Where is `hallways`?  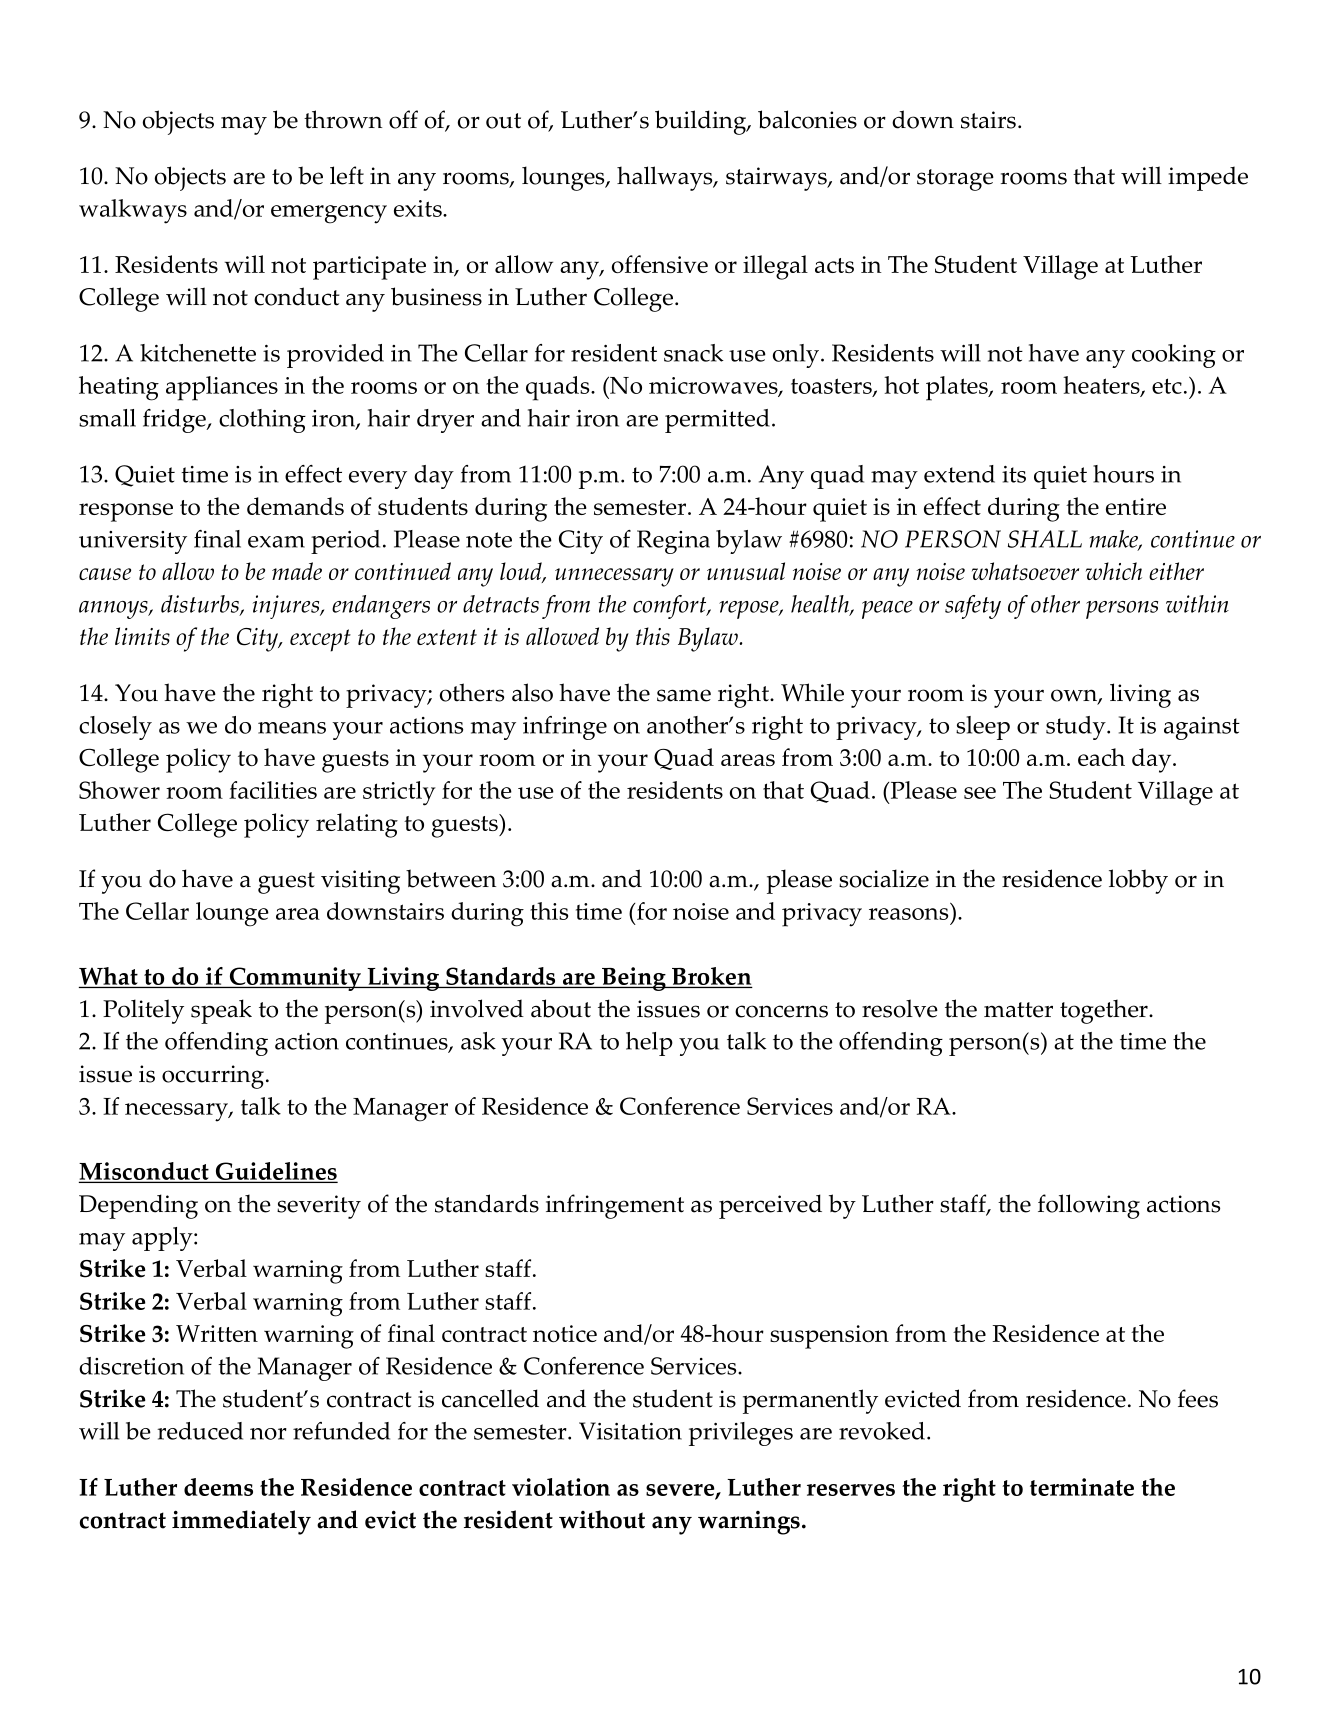
hallways is located at coordinates (666, 178).
